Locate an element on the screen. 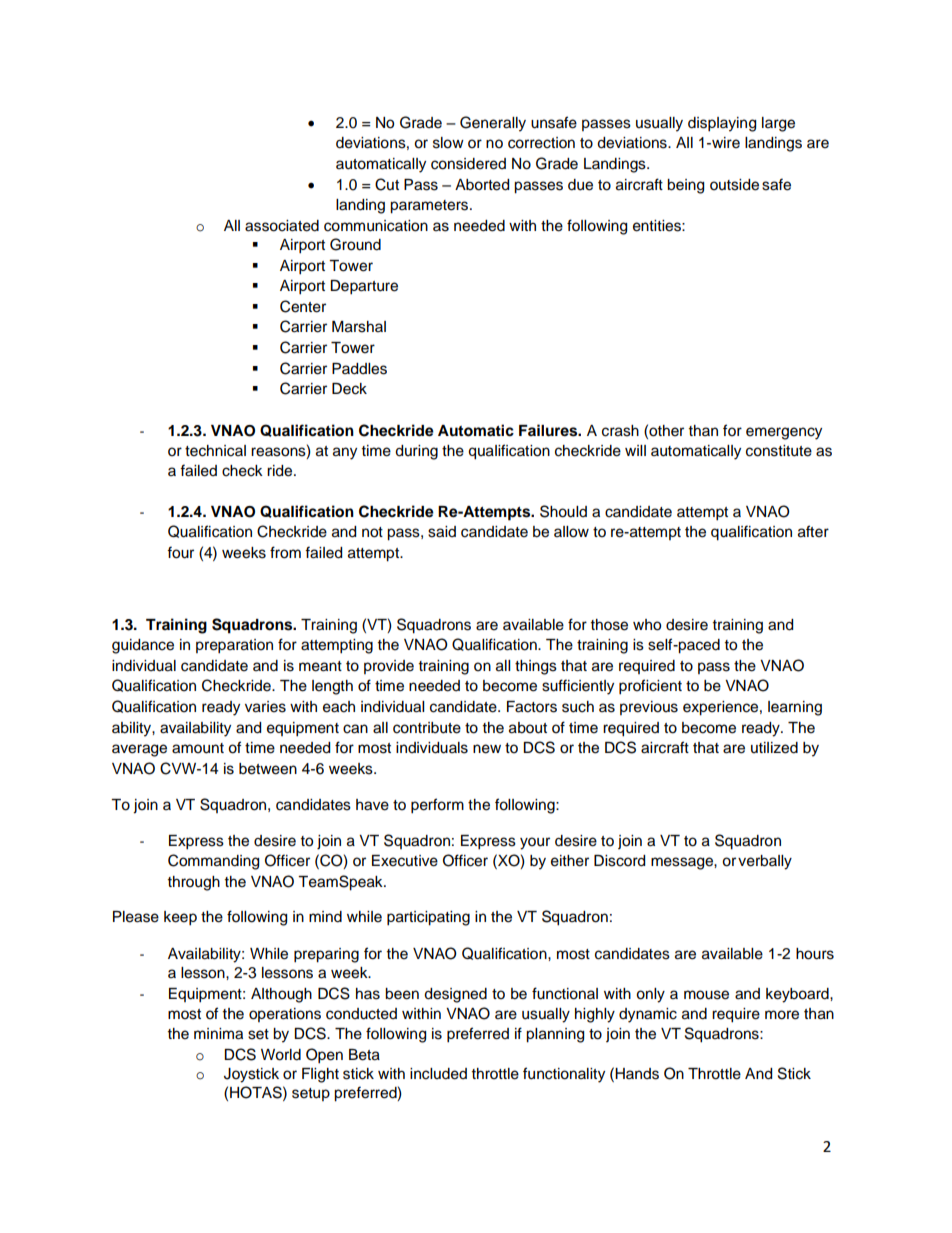  displaying is located at coordinates (722, 124).
